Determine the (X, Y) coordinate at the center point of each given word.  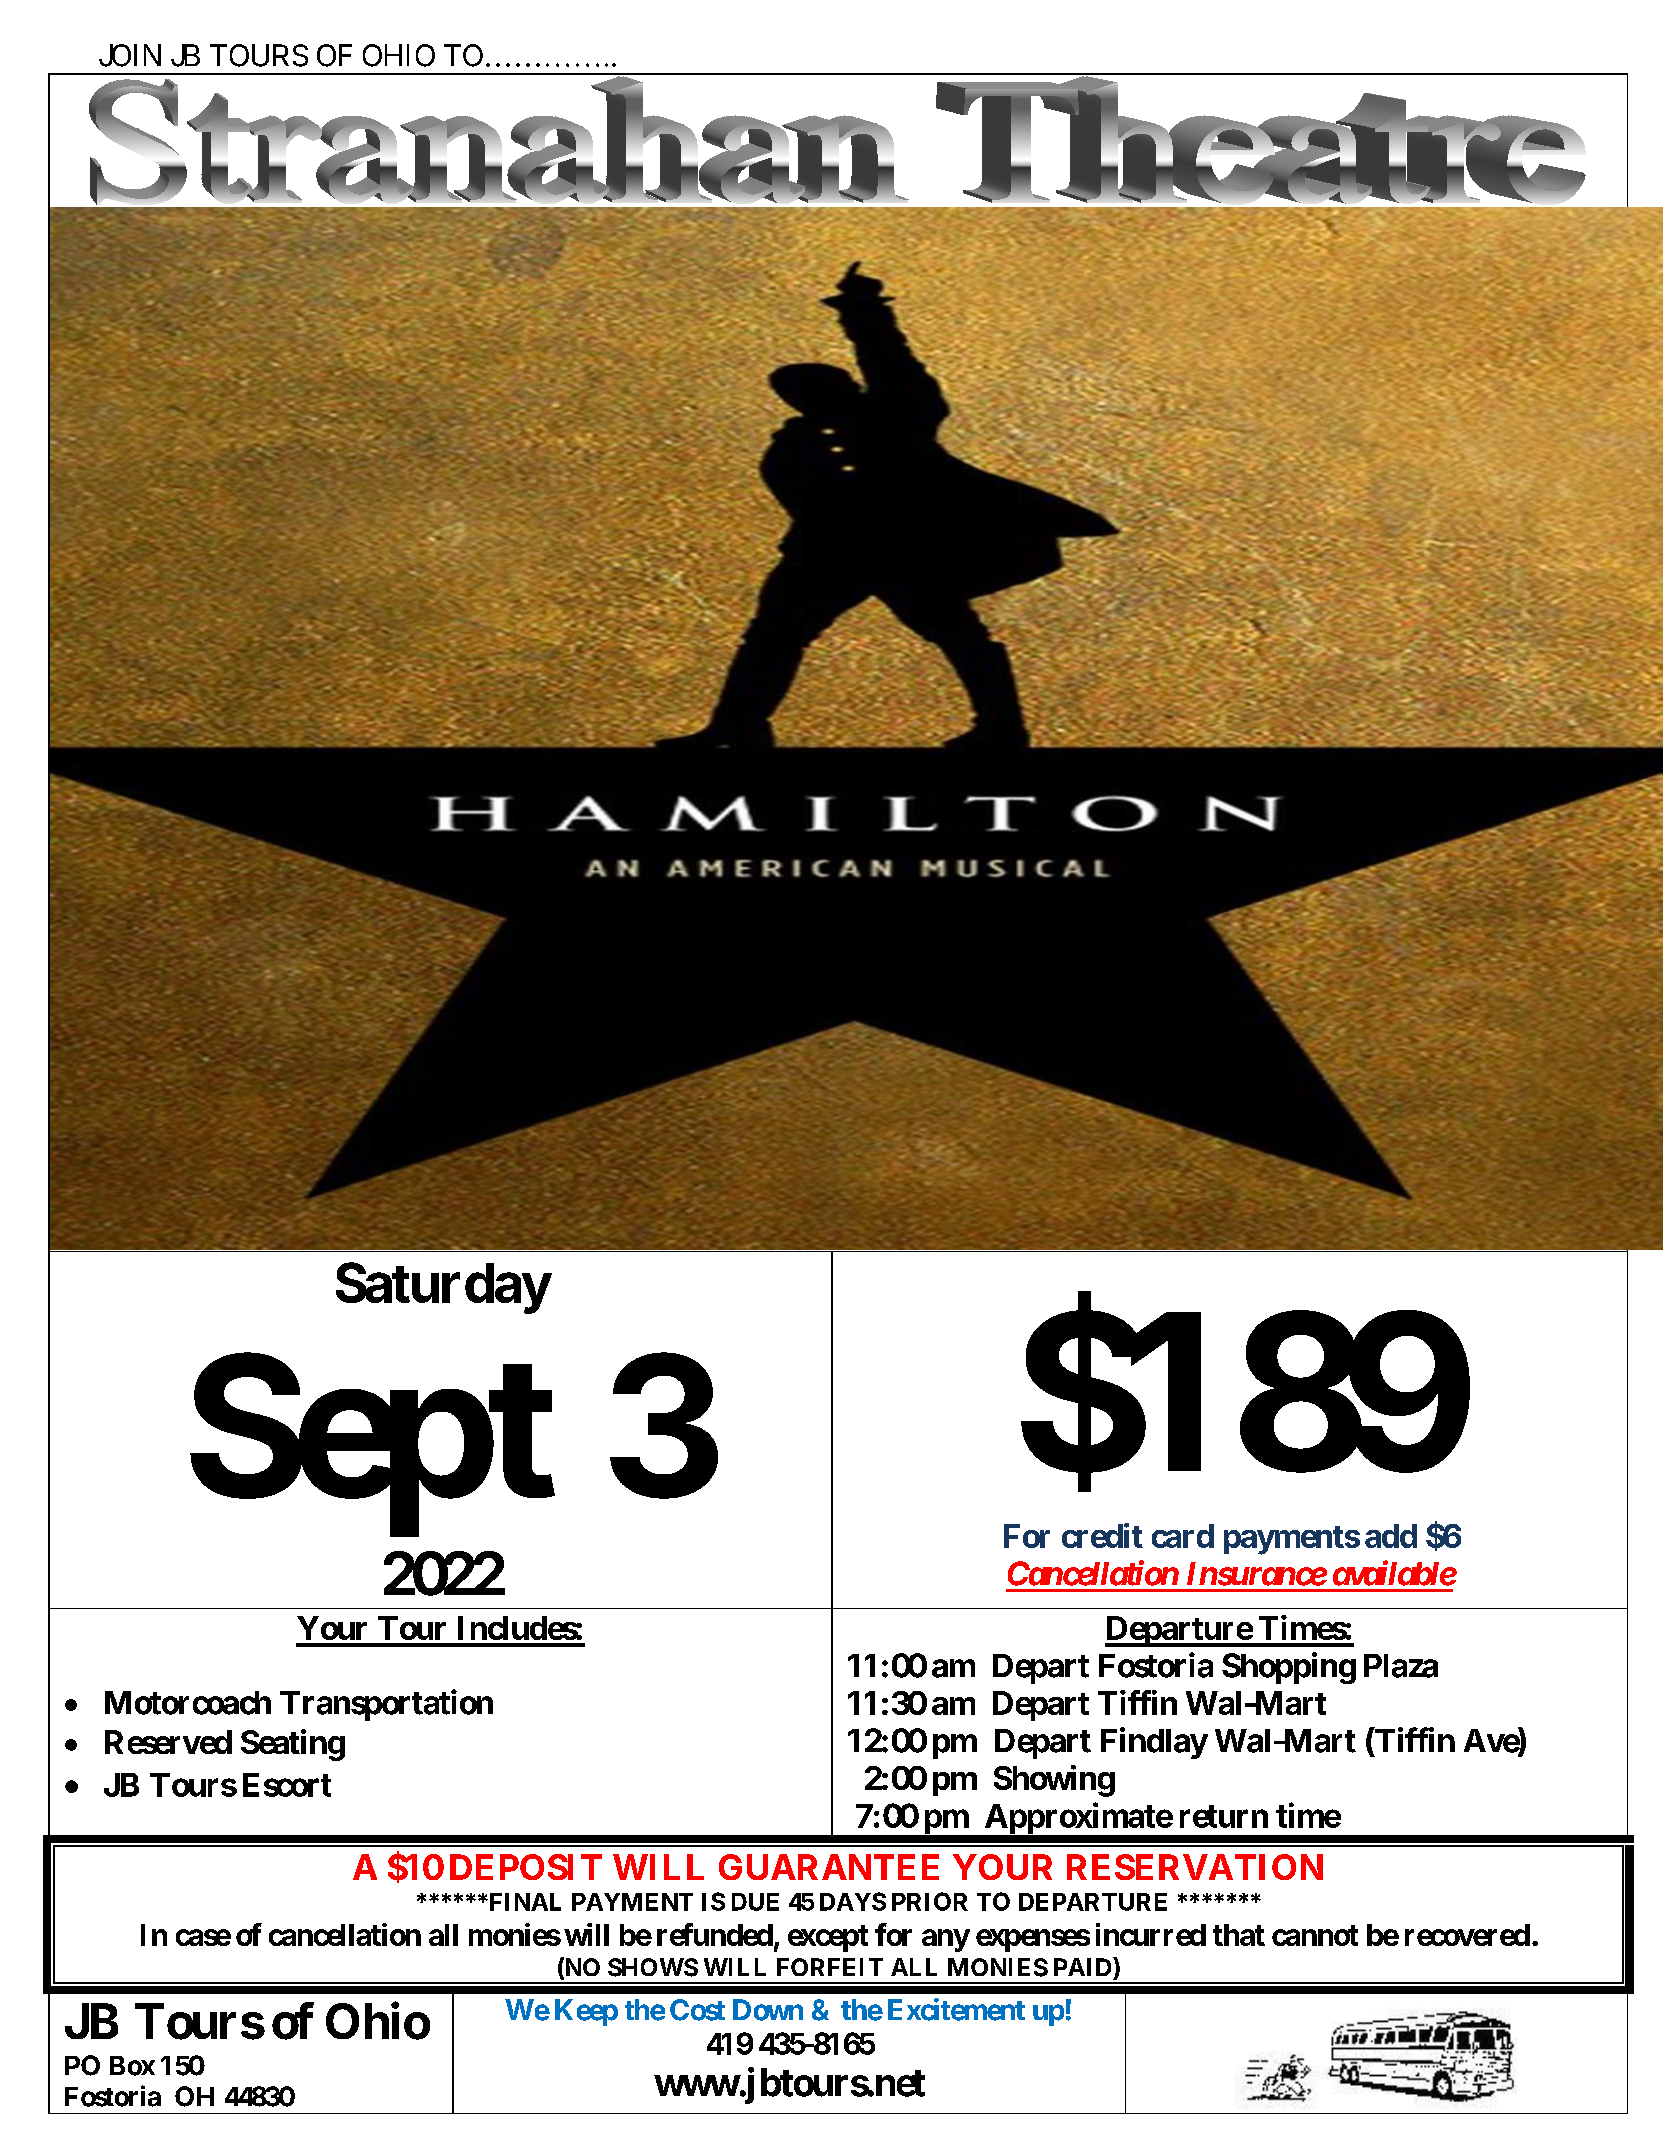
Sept (372, 1448)
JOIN (130, 55)
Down (768, 2010)
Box (132, 2066)
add (1391, 1536)
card (1183, 1536)
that (1239, 1935)
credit (1102, 1535)
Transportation (386, 1705)
